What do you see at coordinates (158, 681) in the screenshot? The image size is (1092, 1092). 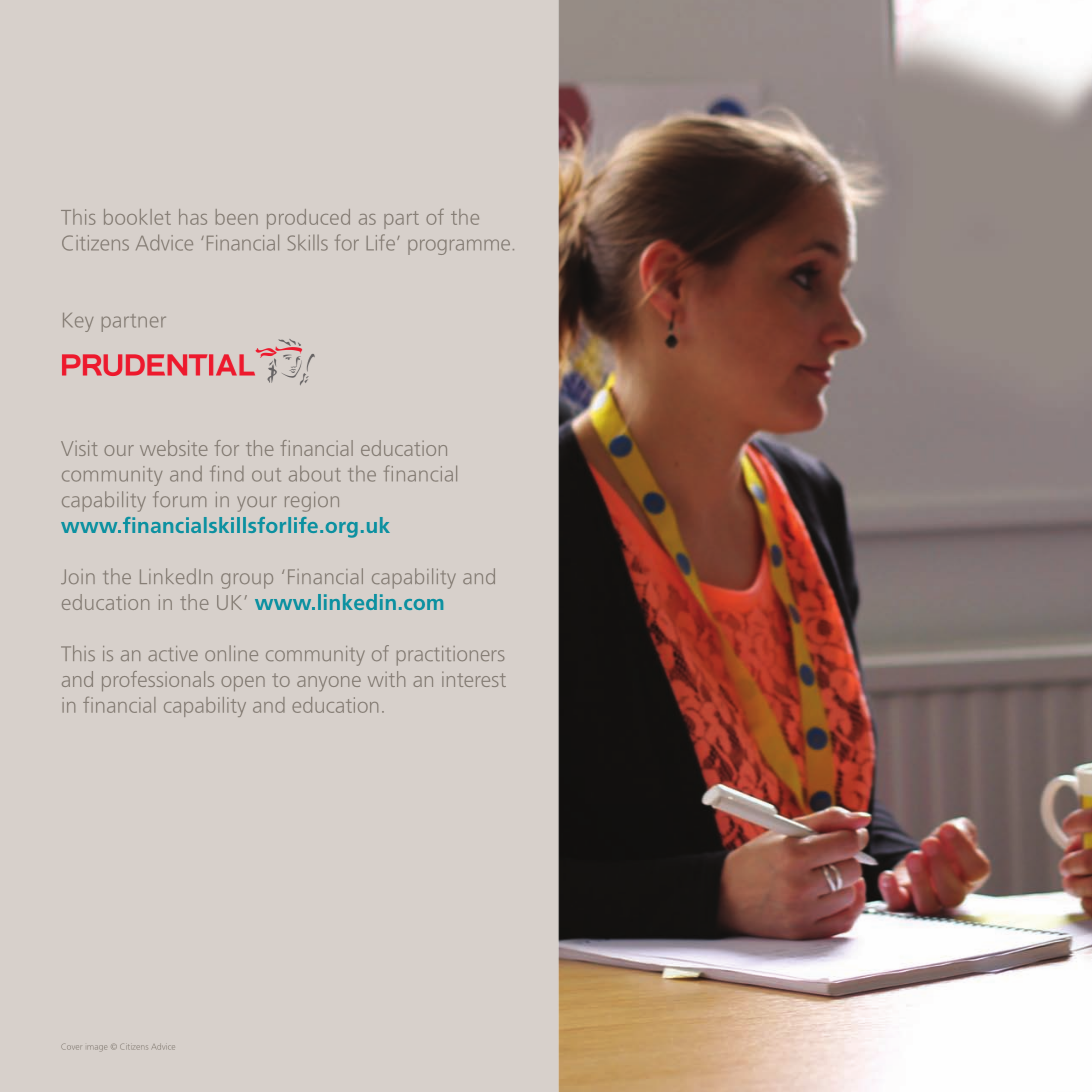 I see `professionals` at bounding box center [158, 681].
